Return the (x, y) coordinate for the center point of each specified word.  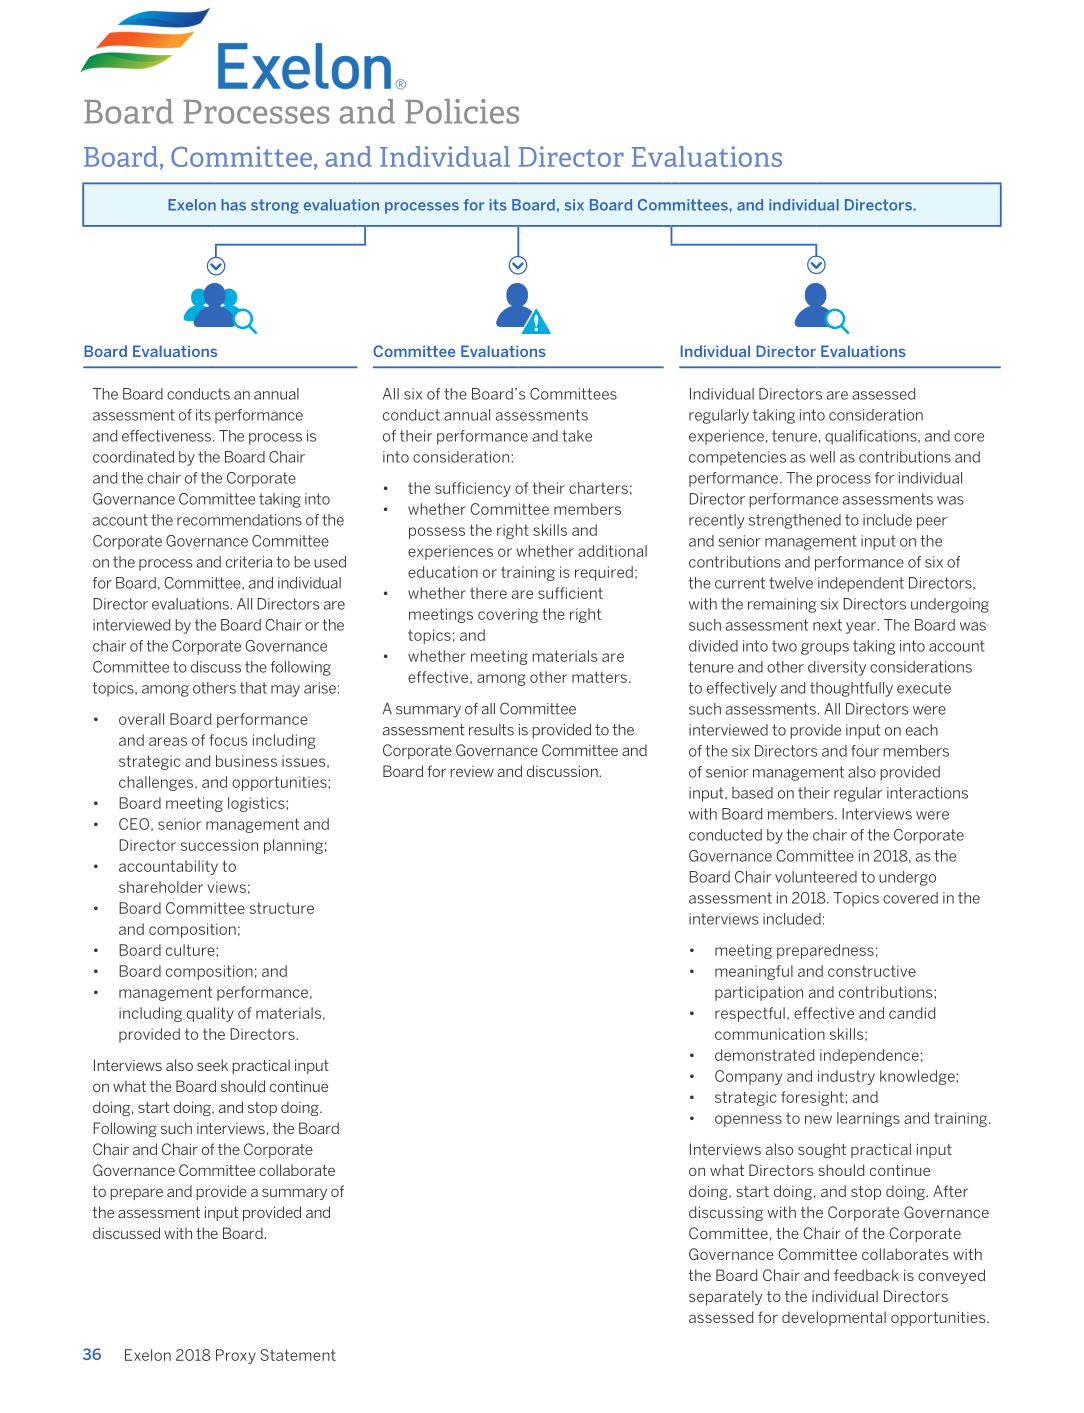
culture (191, 950)
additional (612, 551)
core (969, 437)
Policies (462, 111)
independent (861, 584)
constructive (872, 971)
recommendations (239, 520)
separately (726, 1297)
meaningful (754, 972)
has (233, 205)
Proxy (236, 1356)
